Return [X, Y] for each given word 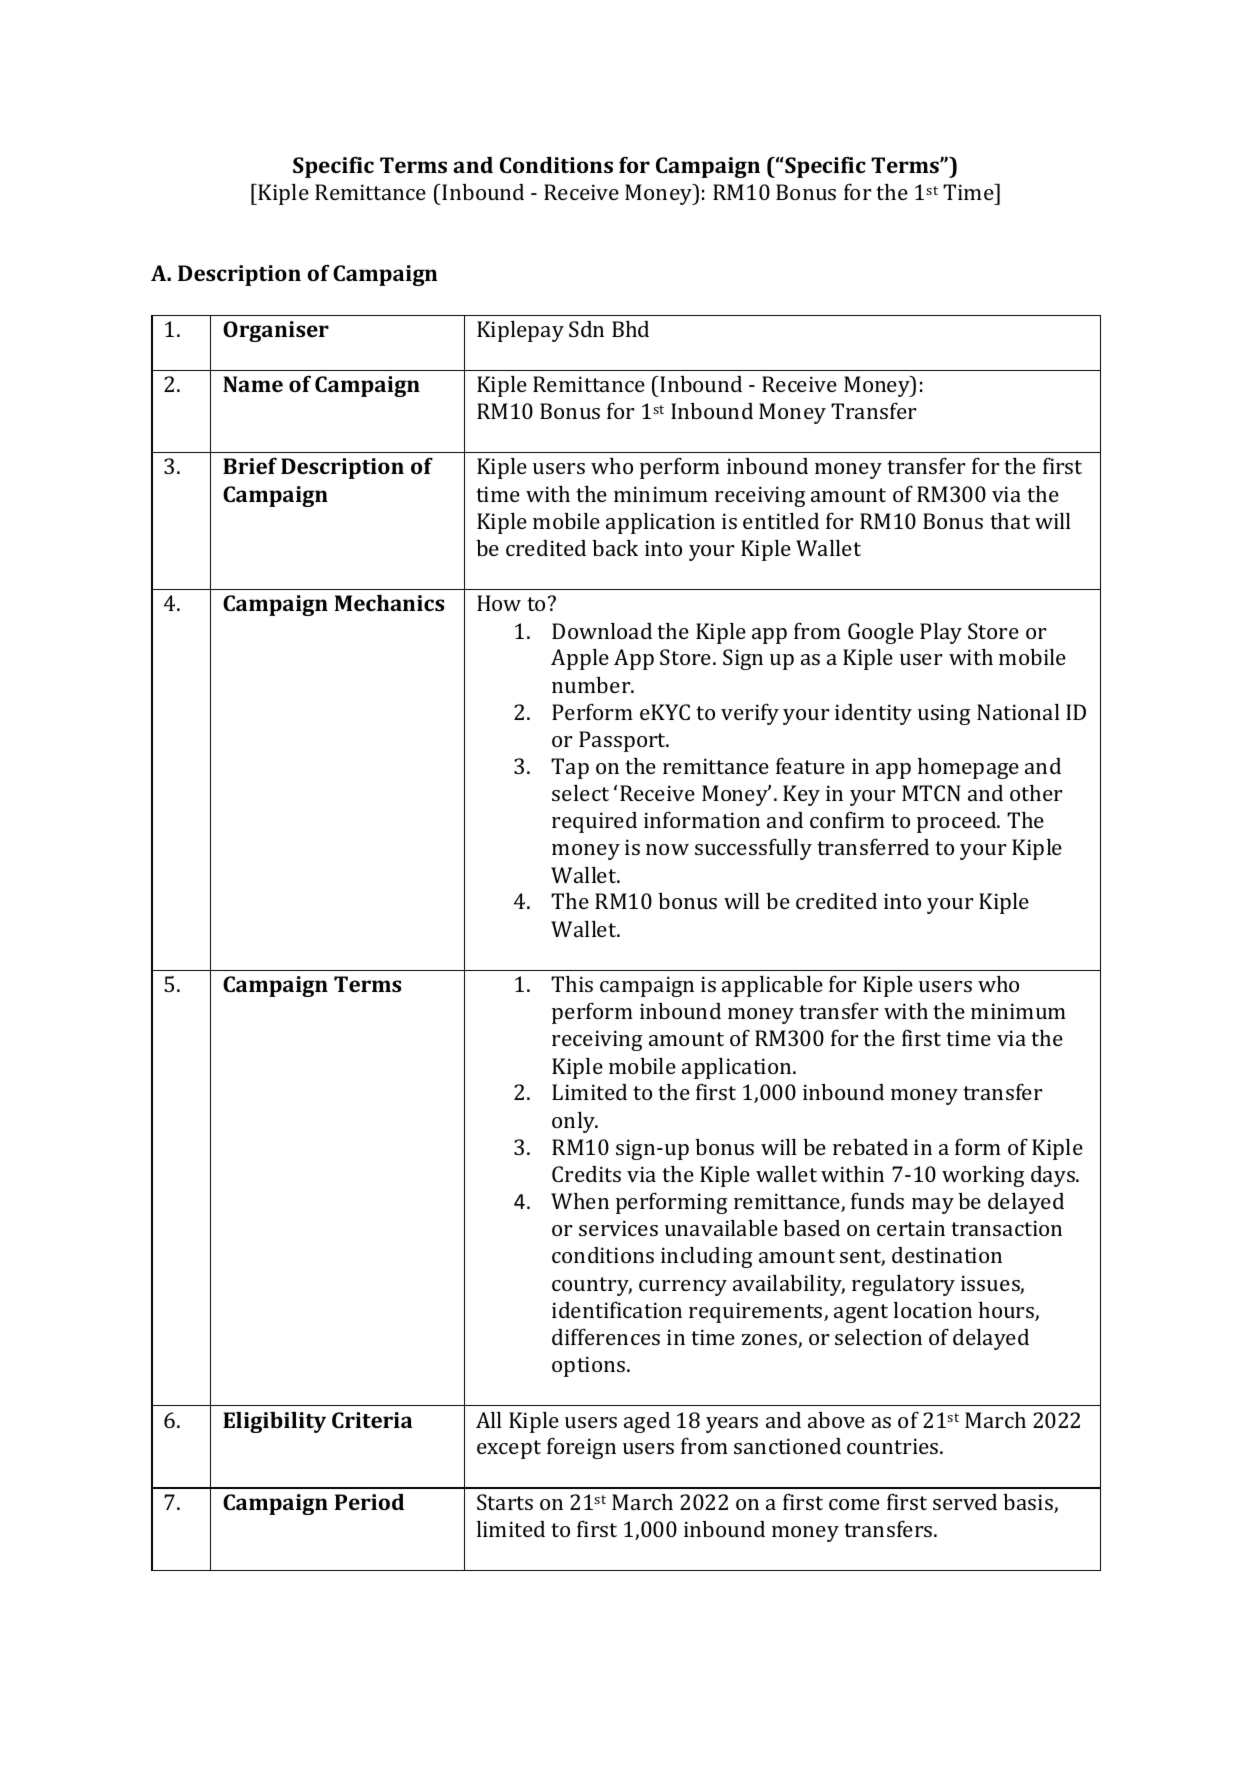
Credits [586, 1174]
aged [647, 1422]
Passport [623, 741]
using [944, 714]
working [983, 1176]
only [574, 1122]
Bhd [630, 329]
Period [369, 1502]
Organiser [276, 331]
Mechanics [389, 603]
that [1010, 521]
